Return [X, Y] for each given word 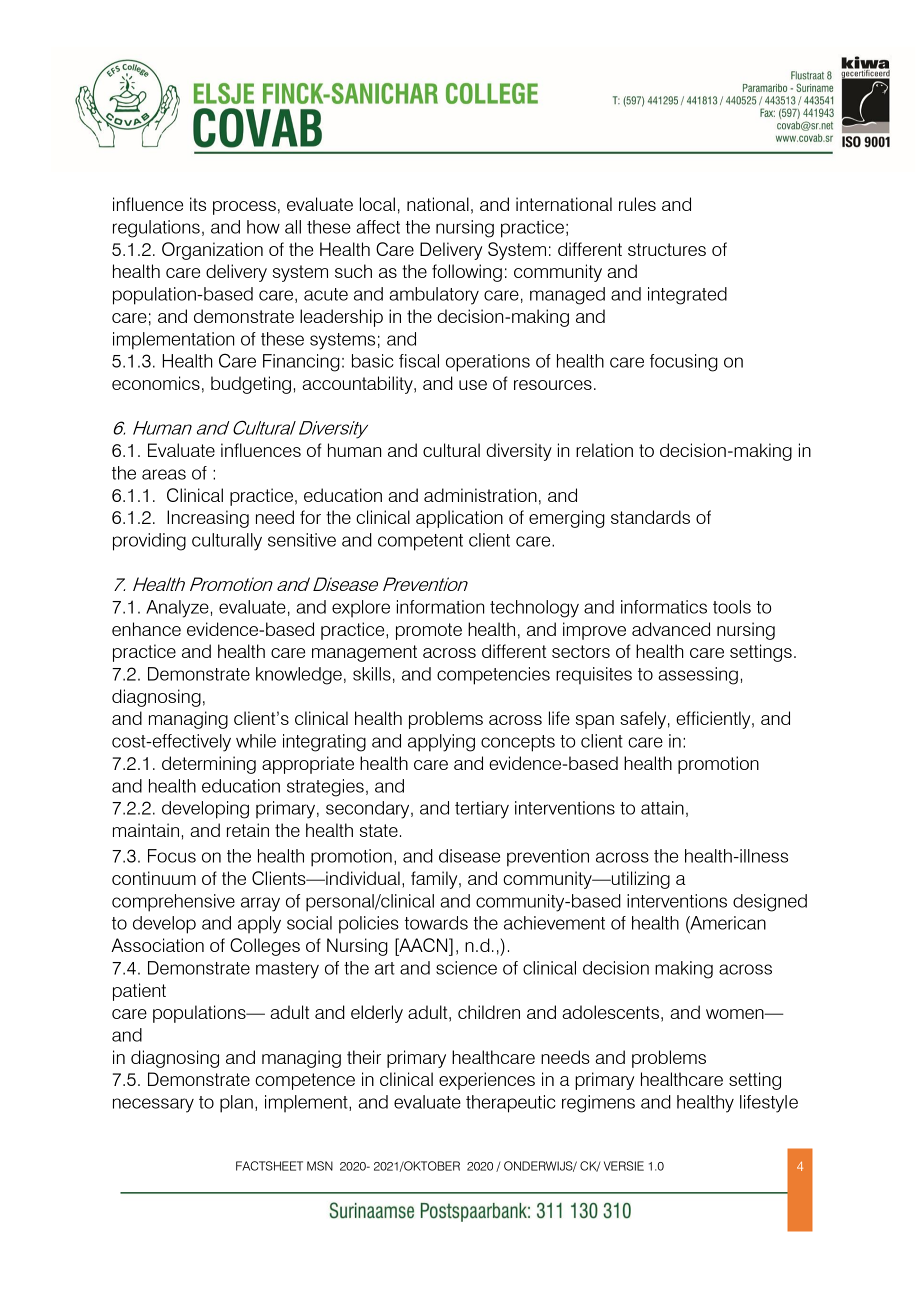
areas [164, 474]
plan [236, 1104]
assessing [698, 676]
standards [650, 517]
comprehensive [173, 903]
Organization [212, 251]
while [256, 741]
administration [480, 495]
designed [770, 903]
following [467, 273]
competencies [493, 676]
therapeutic [511, 1104]
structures [667, 249]
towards [436, 923]
